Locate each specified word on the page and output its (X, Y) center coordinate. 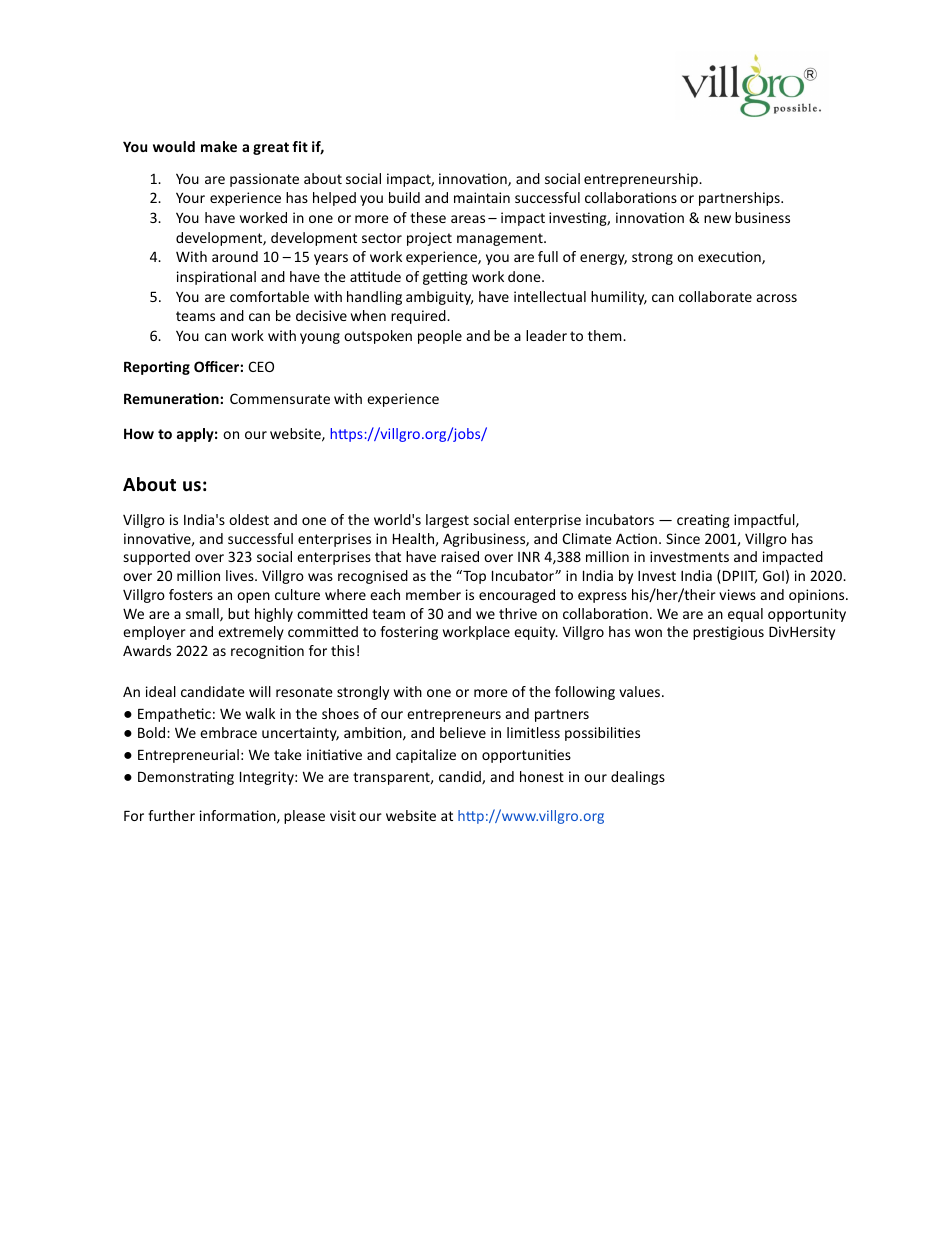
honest (542, 776)
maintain (482, 197)
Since (683, 538)
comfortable (269, 296)
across (777, 298)
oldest (249, 519)
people (440, 337)
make (219, 146)
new (717, 219)
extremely (251, 633)
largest (447, 521)
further (171, 815)
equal (745, 615)
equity (536, 633)
